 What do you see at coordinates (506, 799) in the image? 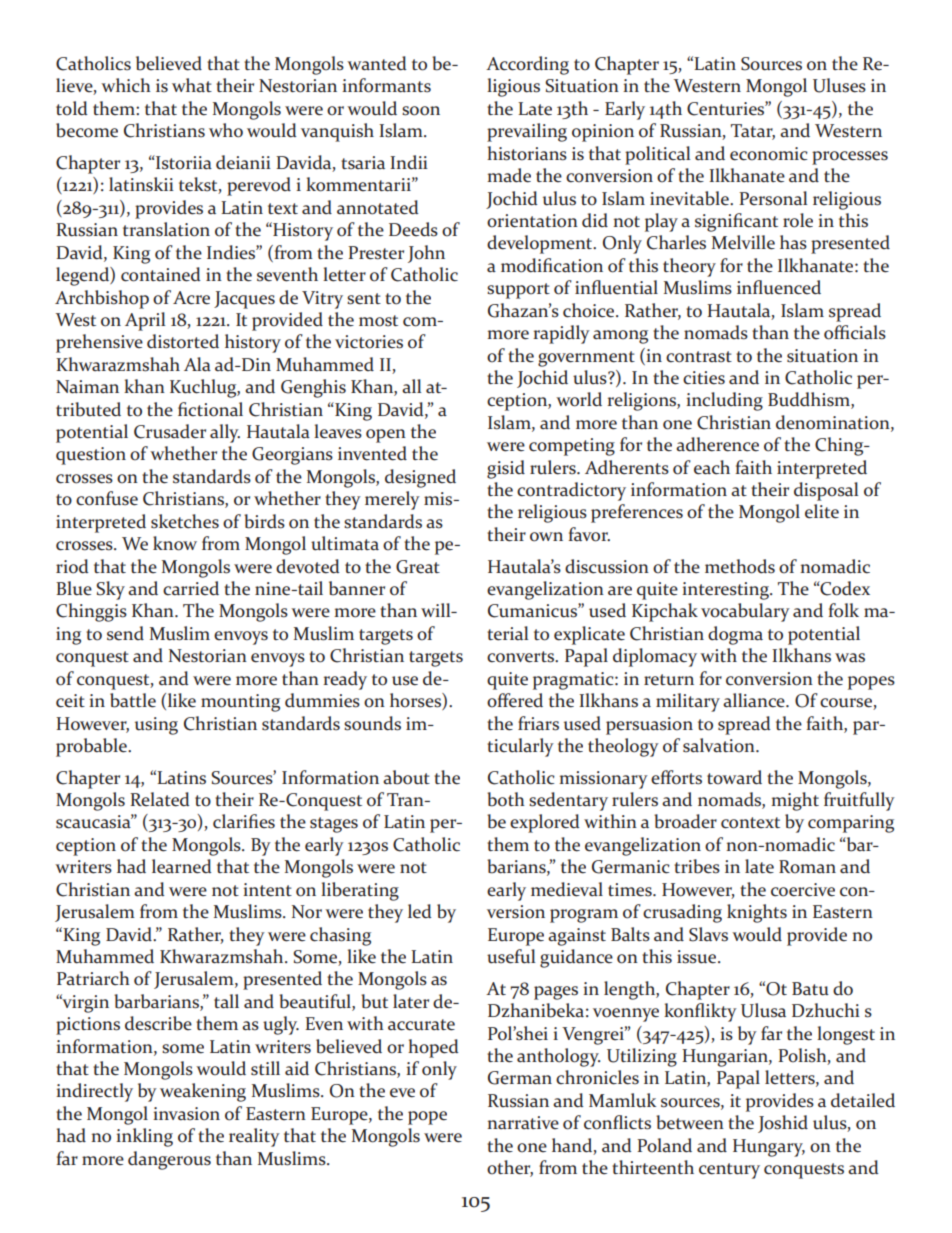
I see `both` at bounding box center [506, 799].
